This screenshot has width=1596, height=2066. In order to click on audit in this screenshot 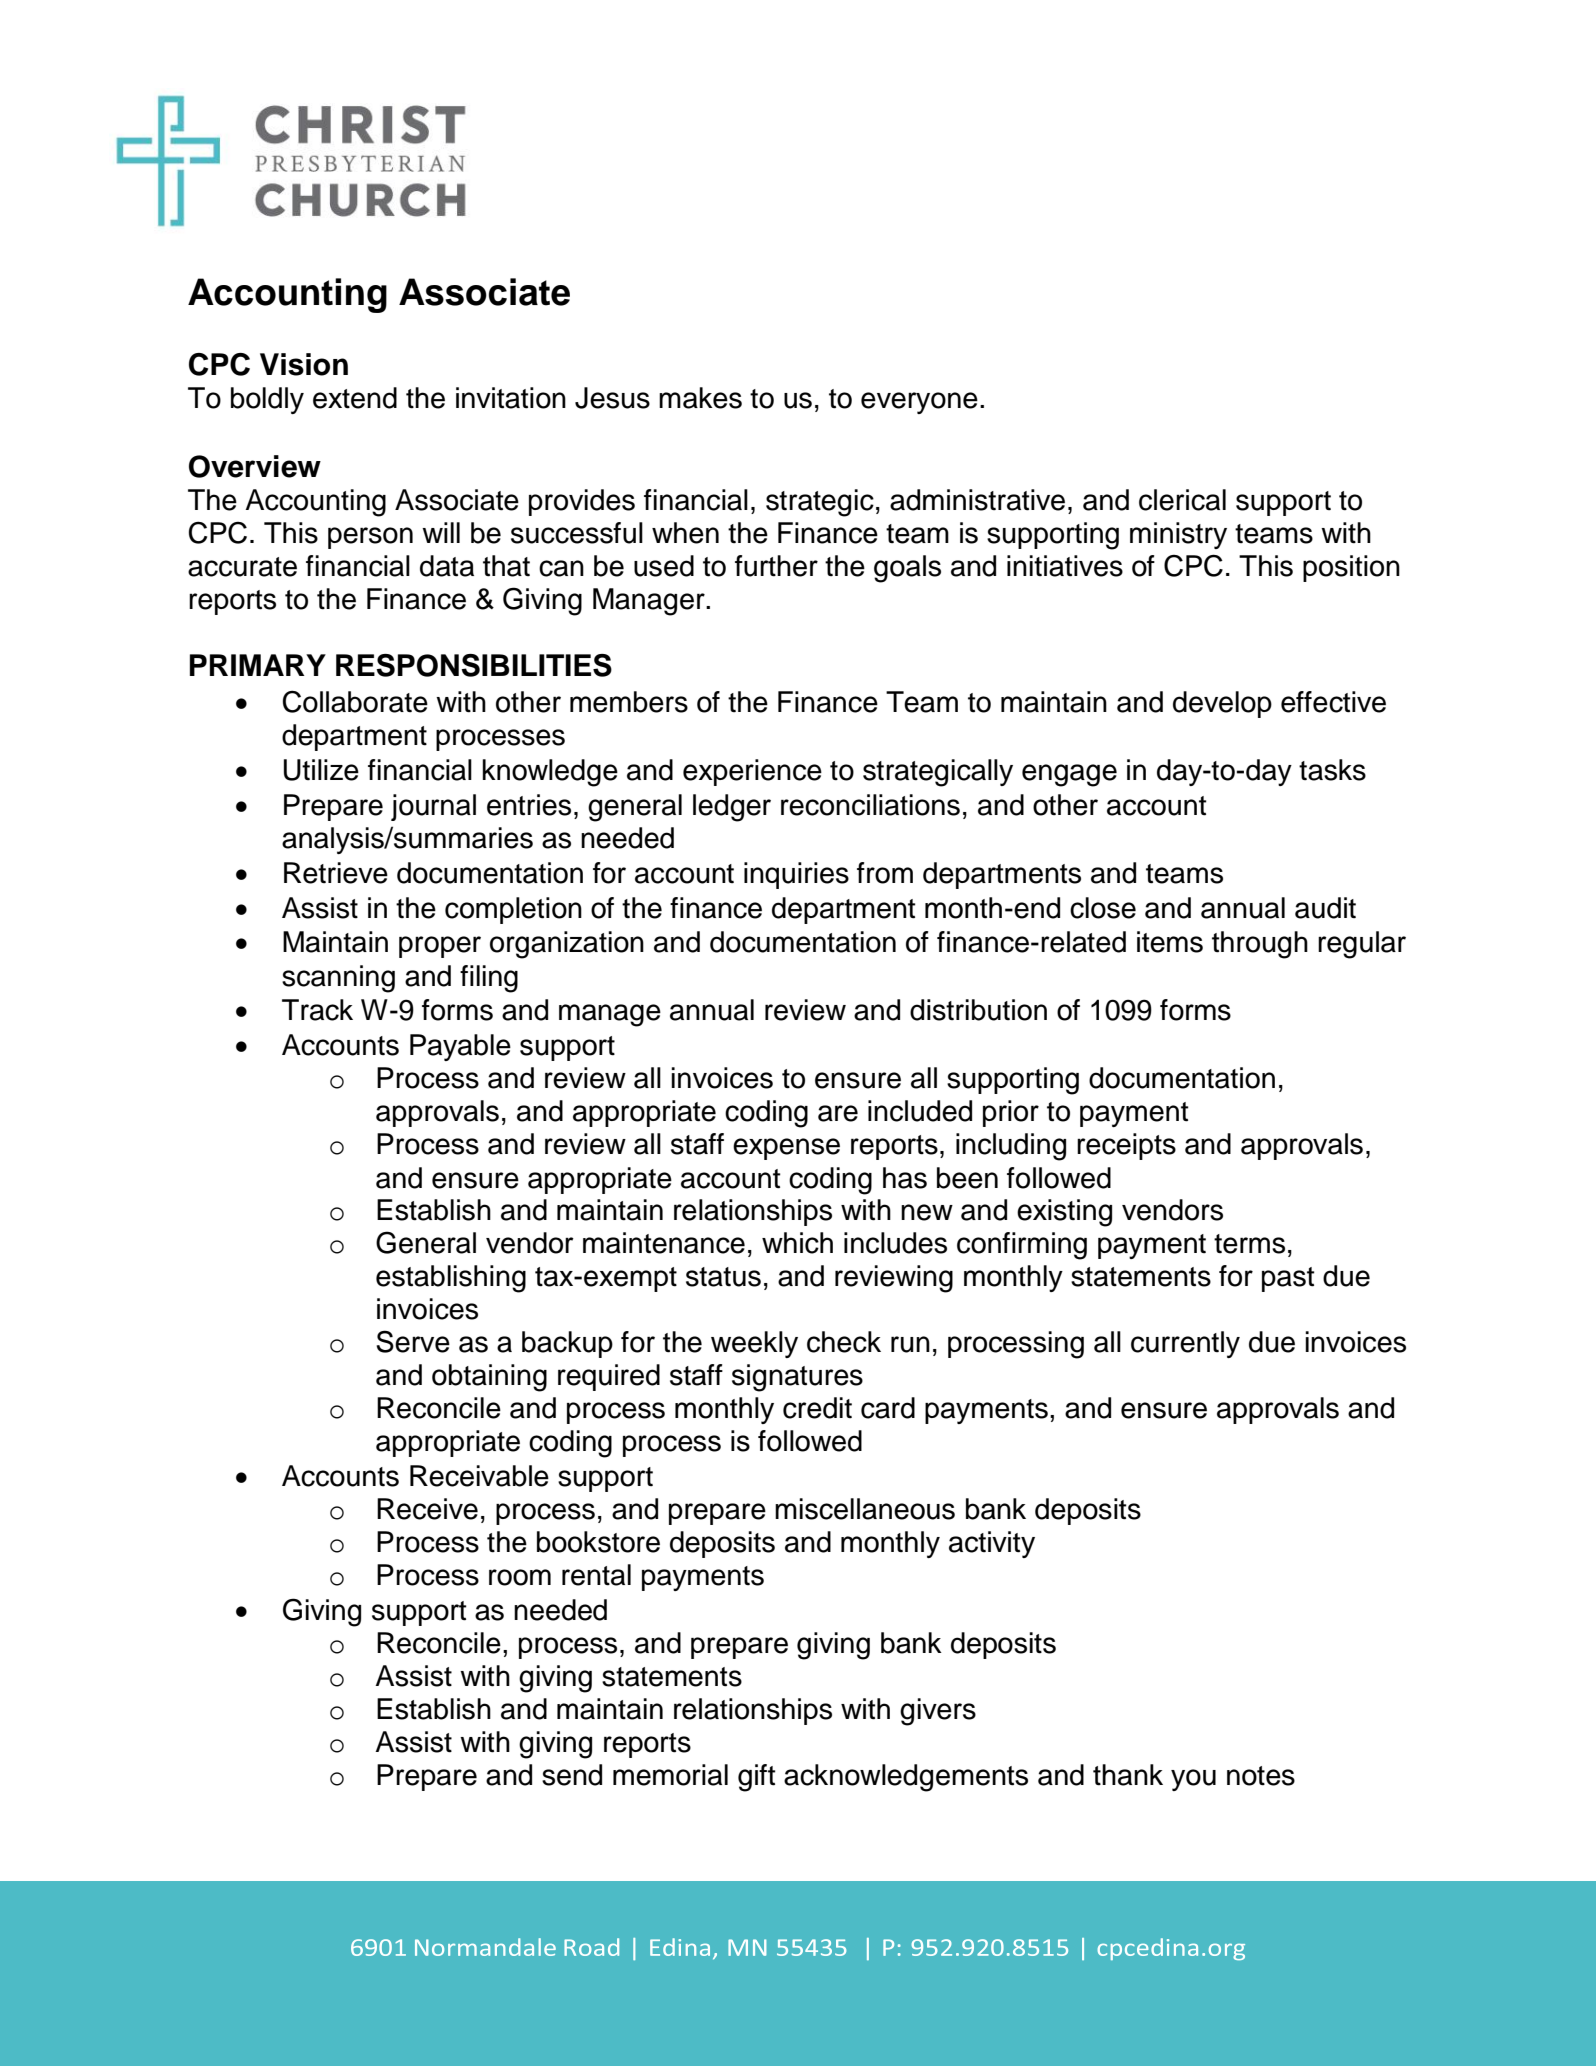, I will do `click(1325, 908)`.
